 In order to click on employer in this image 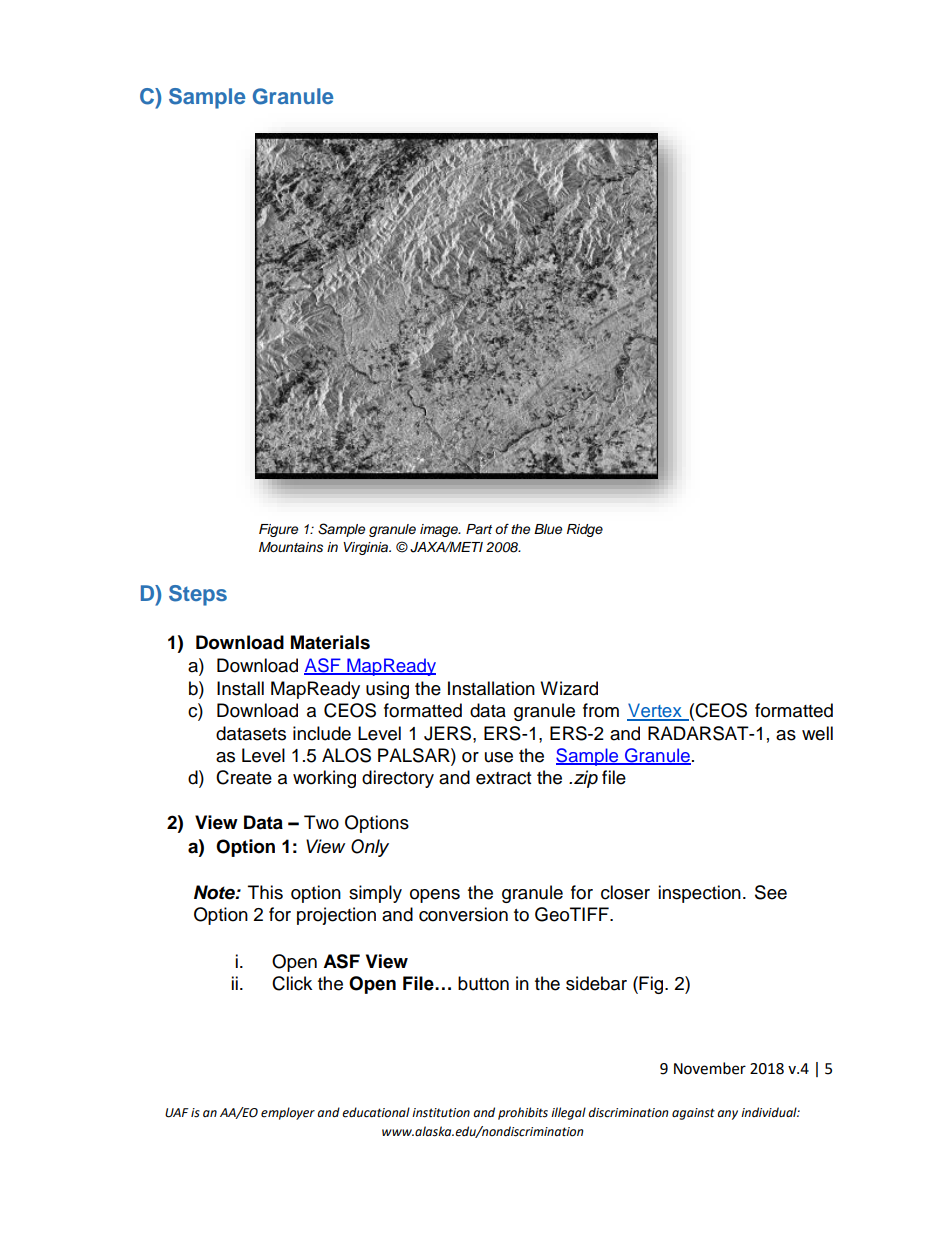, I will do `click(288, 1113)`.
